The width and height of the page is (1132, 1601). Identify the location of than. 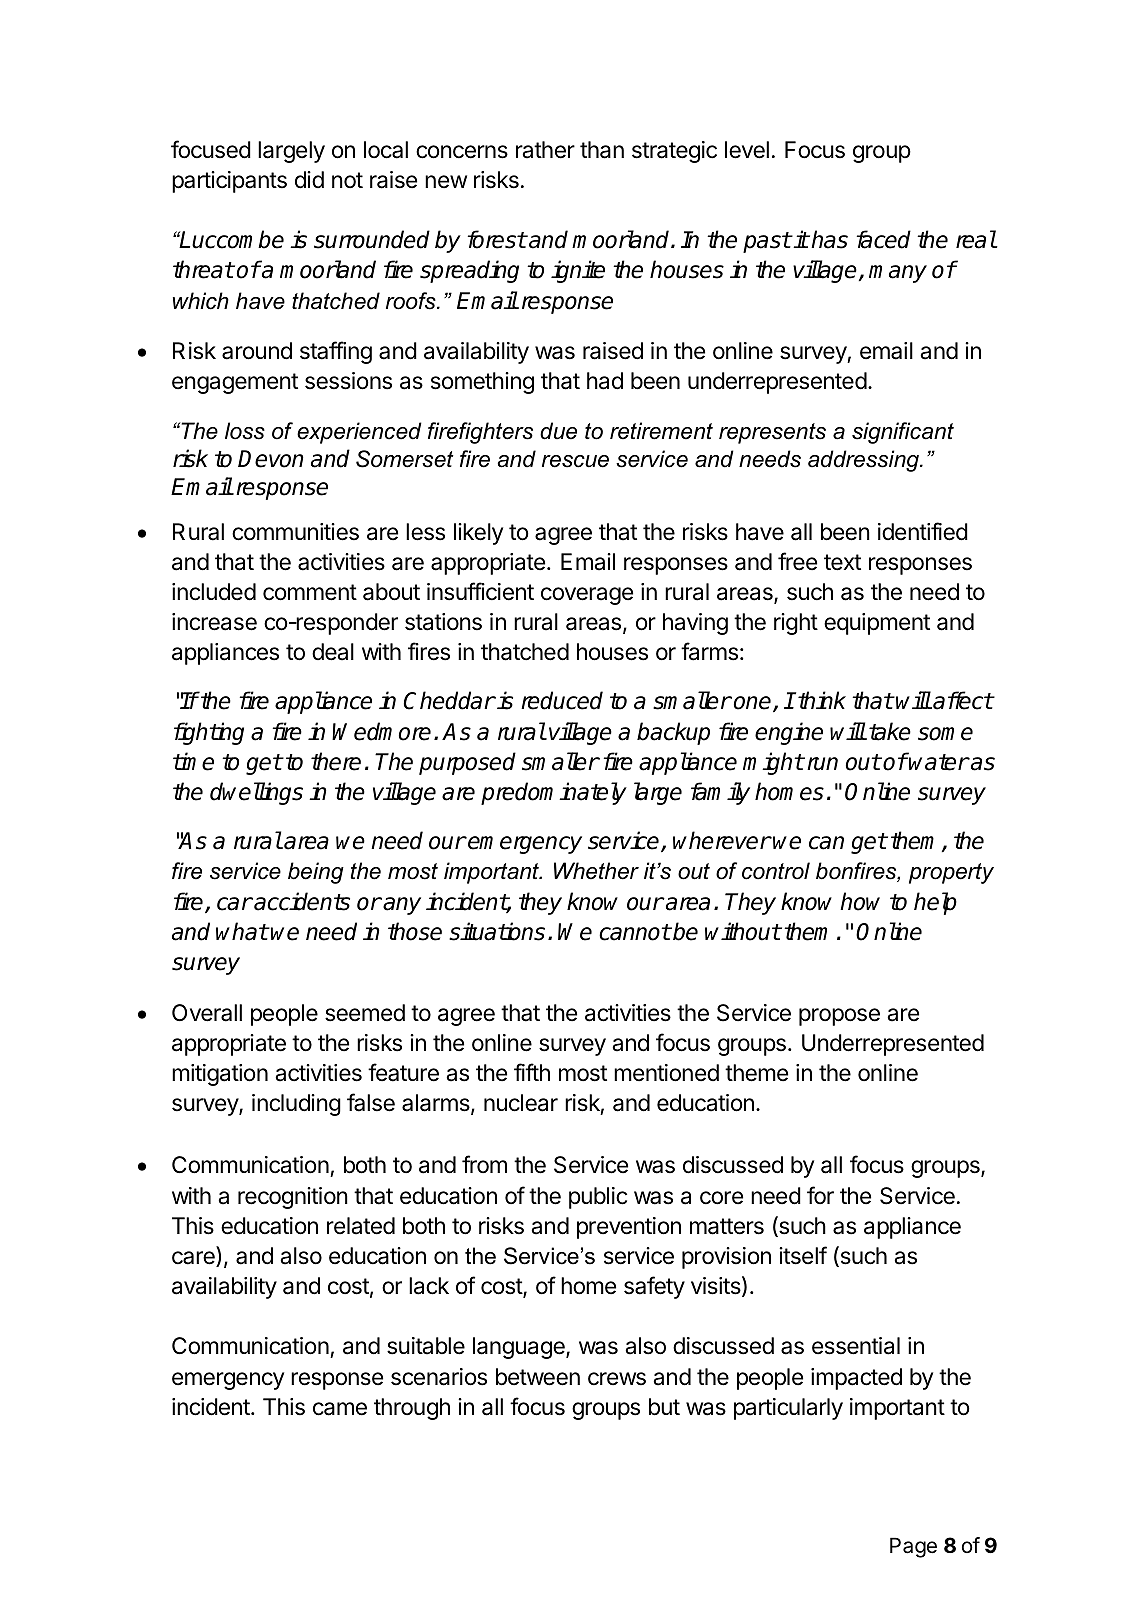
(602, 150).
